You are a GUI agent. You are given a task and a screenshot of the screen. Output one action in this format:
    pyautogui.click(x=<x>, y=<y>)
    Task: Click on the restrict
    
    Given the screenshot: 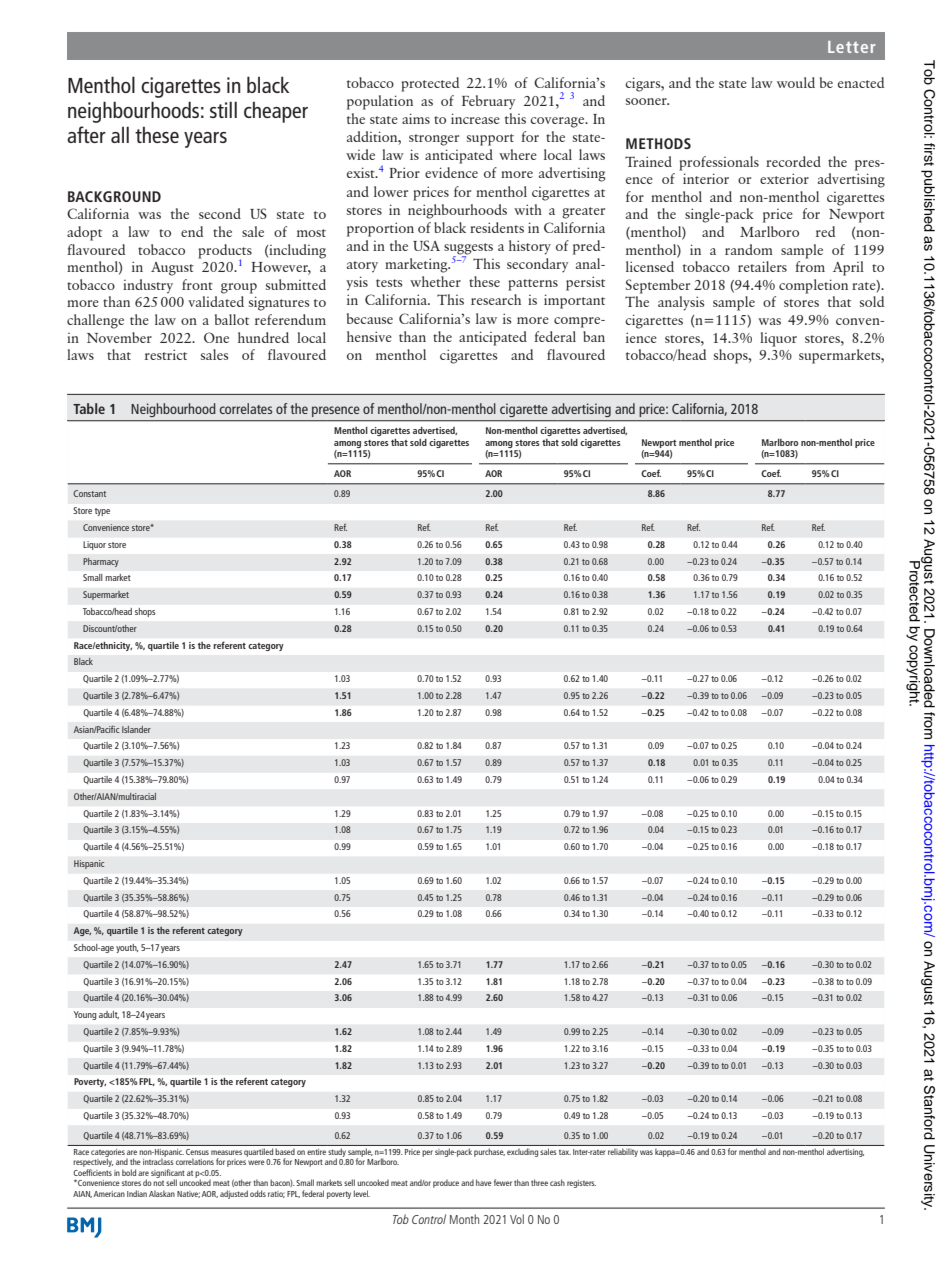 What is the action you would take?
    pyautogui.click(x=166, y=354)
